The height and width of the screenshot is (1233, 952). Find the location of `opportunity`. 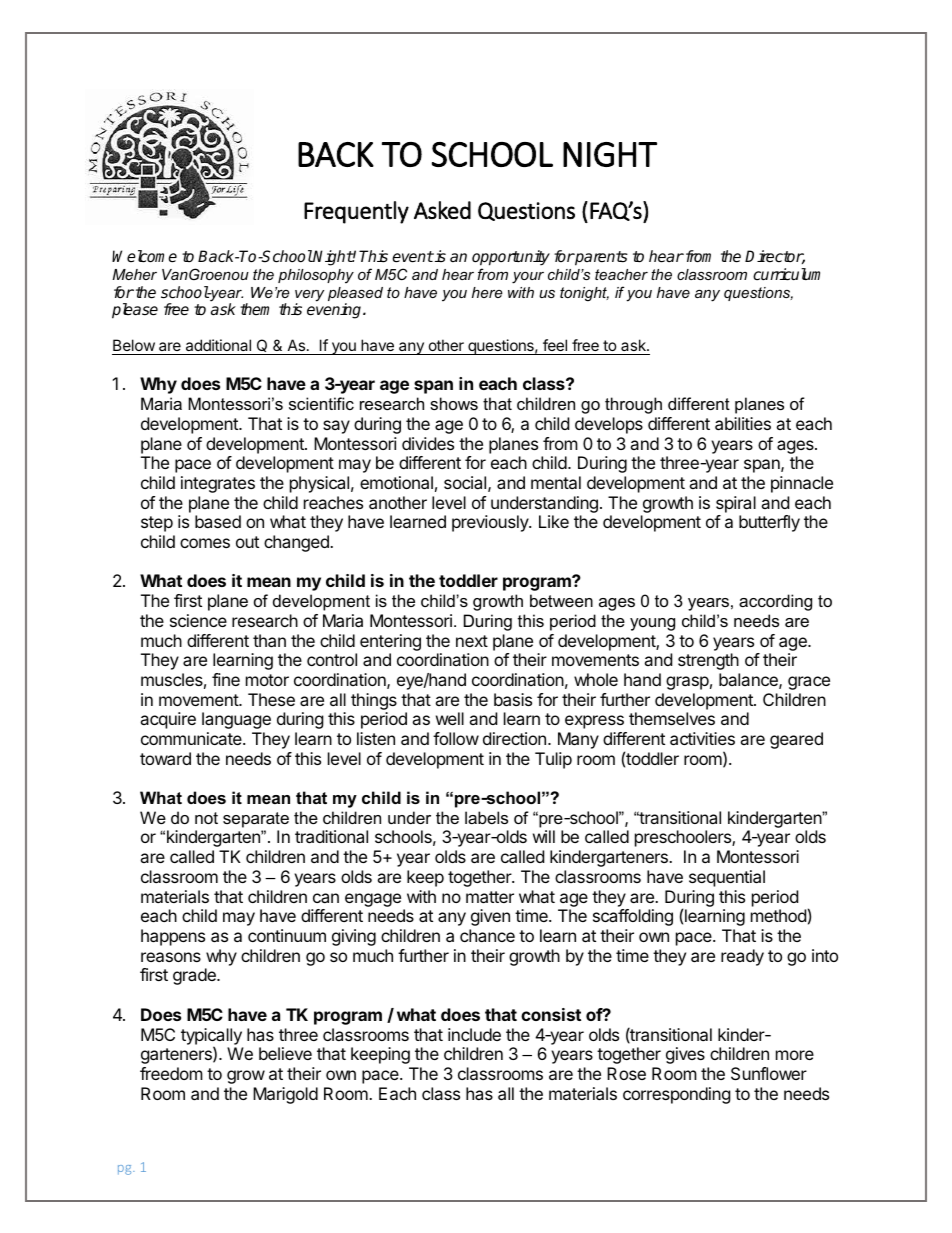

opportunity is located at coordinates (511, 258).
